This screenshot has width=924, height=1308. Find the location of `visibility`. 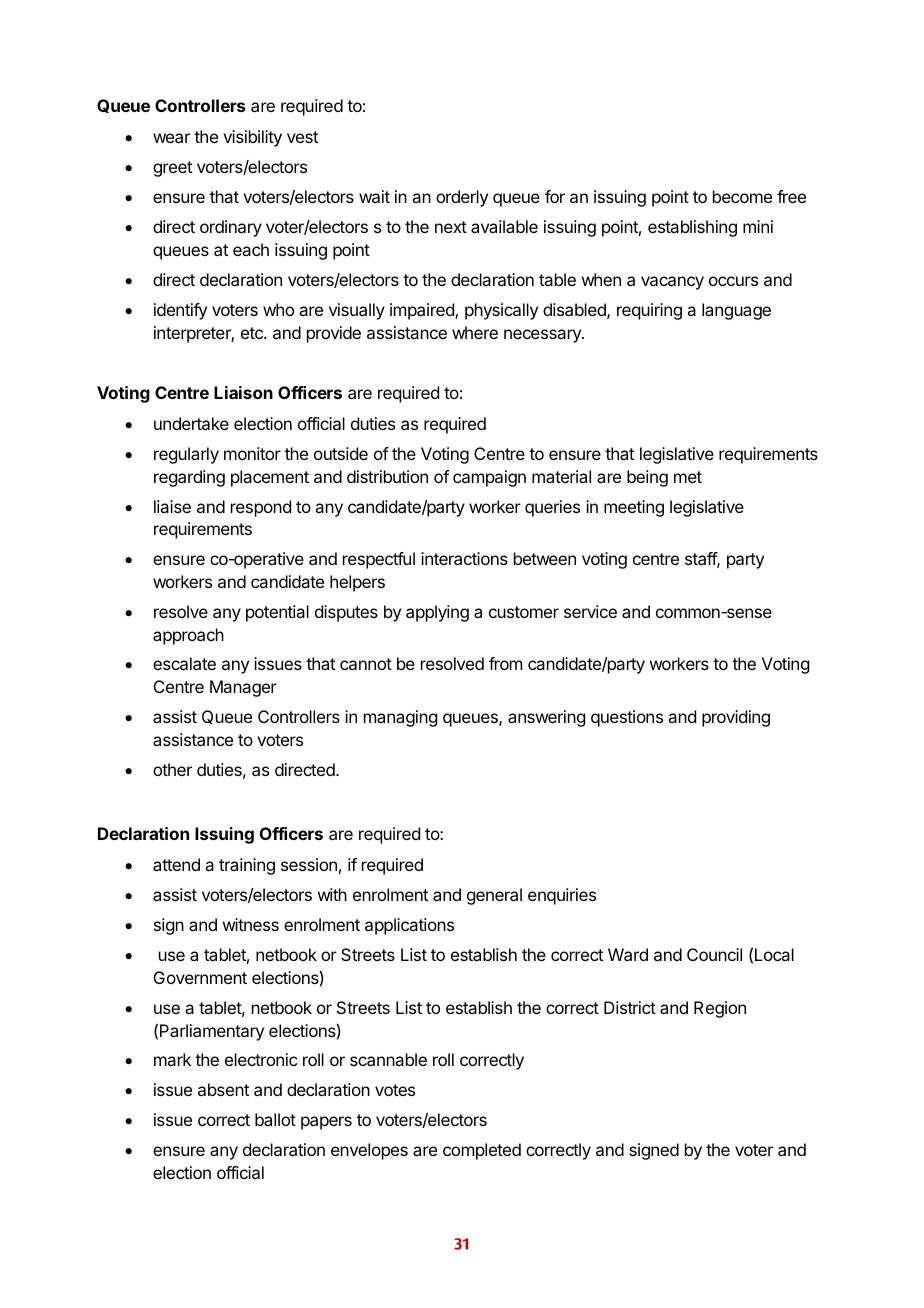

visibility is located at coordinates (252, 138).
